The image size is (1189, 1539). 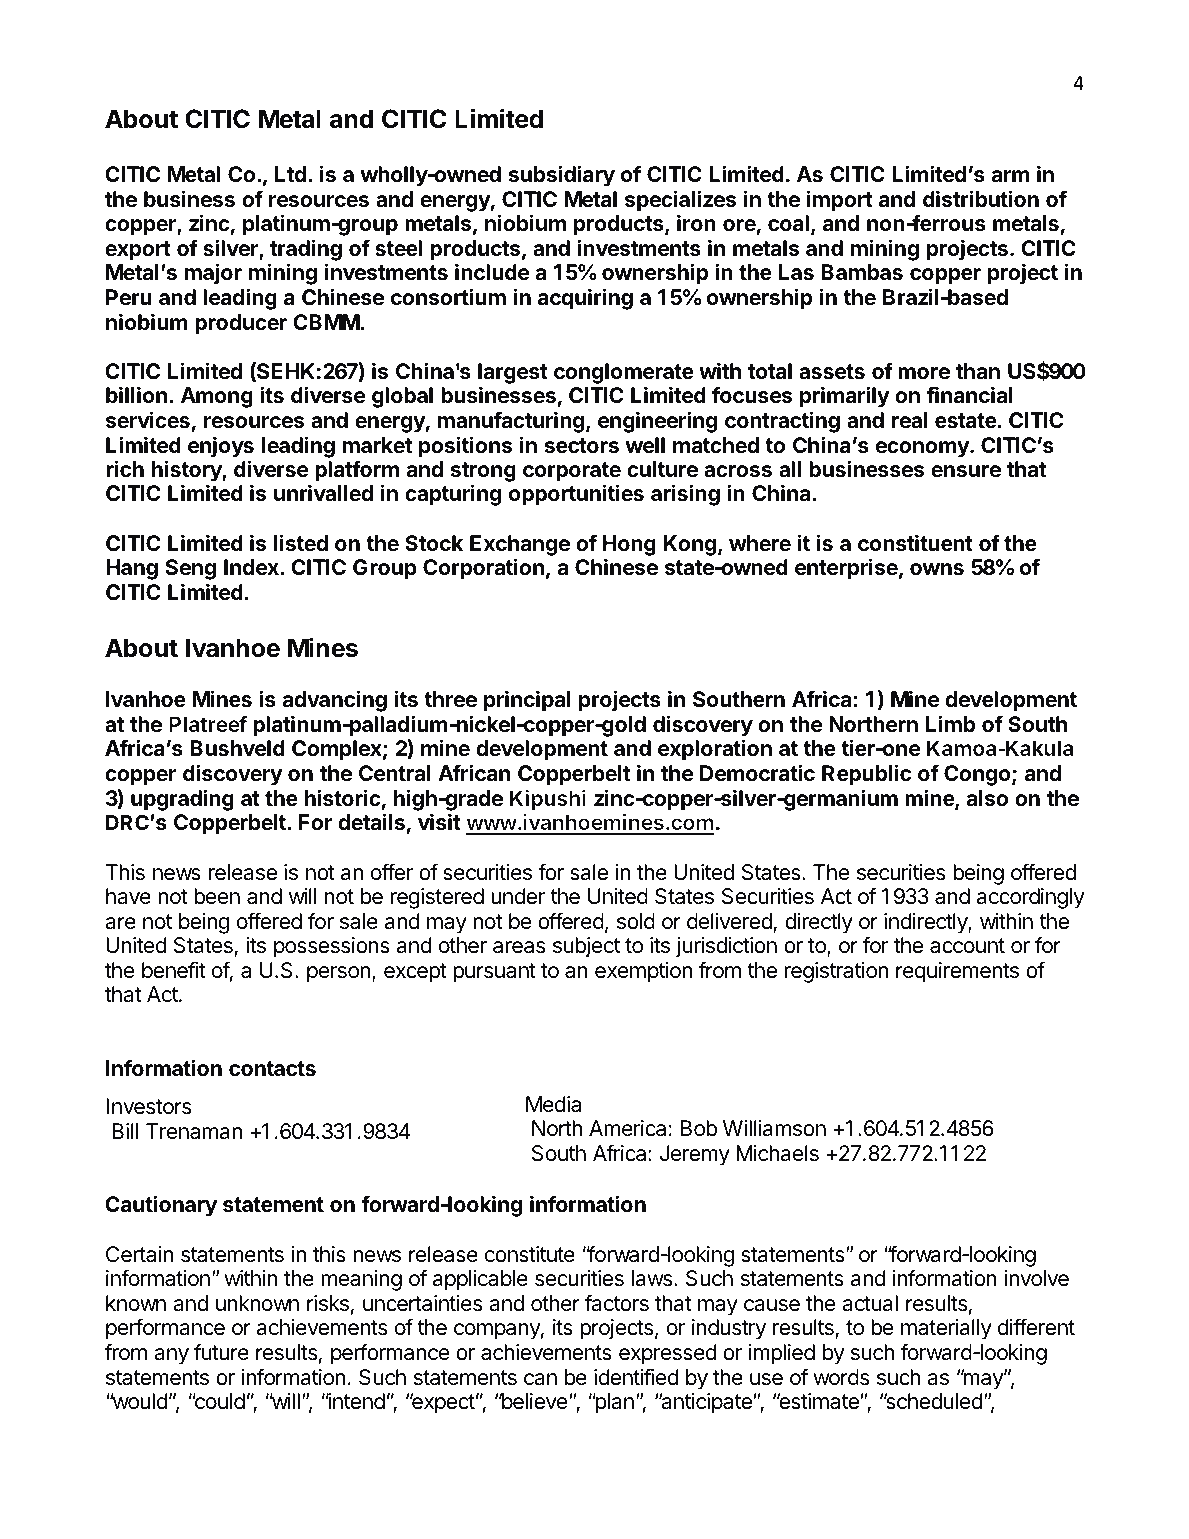 What do you see at coordinates (272, 1068) in the screenshot?
I see `contacts` at bounding box center [272, 1068].
